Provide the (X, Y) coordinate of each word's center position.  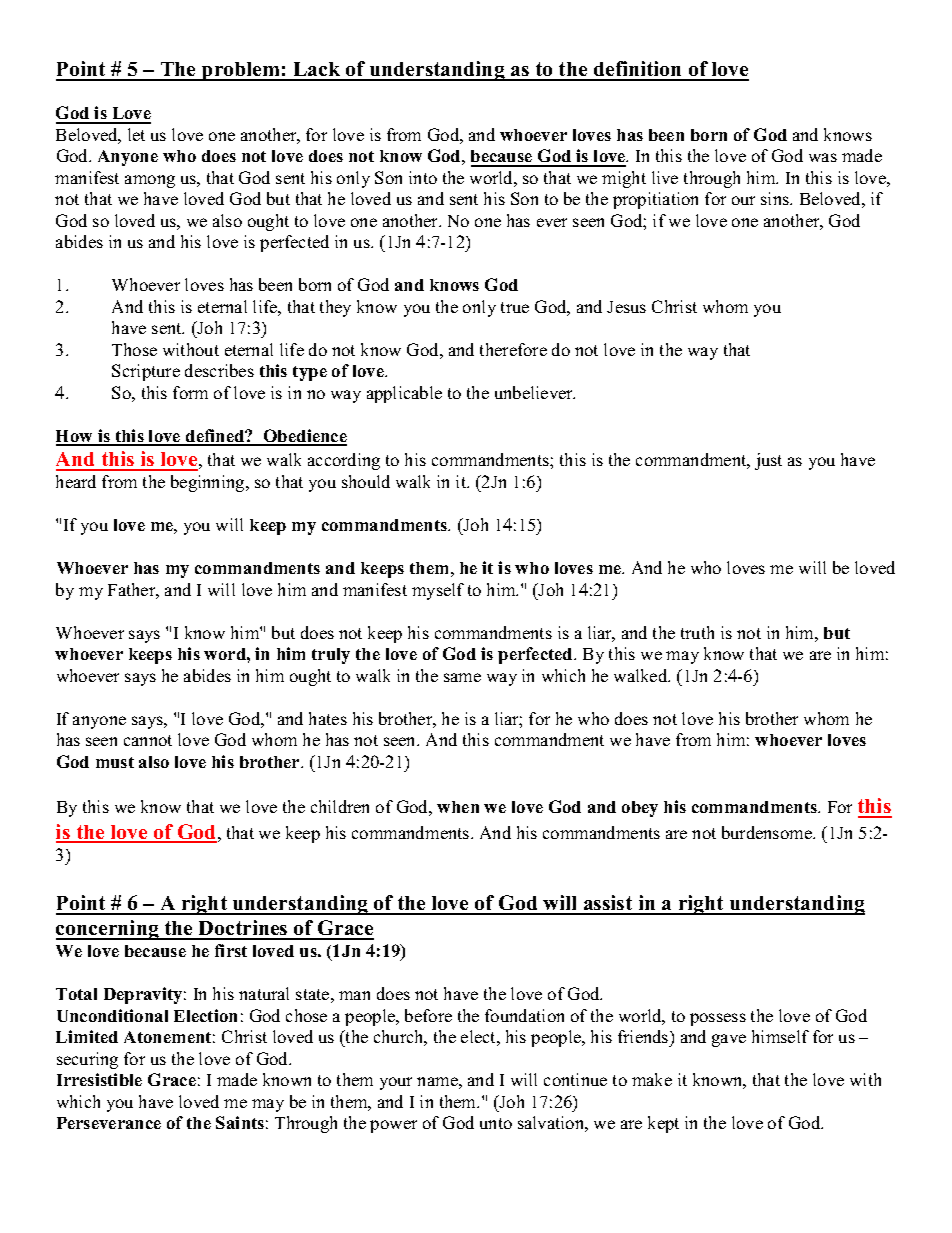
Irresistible (99, 1079)
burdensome (768, 832)
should (366, 481)
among (150, 181)
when (458, 807)
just (768, 461)
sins (776, 198)
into (423, 177)
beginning (209, 483)
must (115, 762)
